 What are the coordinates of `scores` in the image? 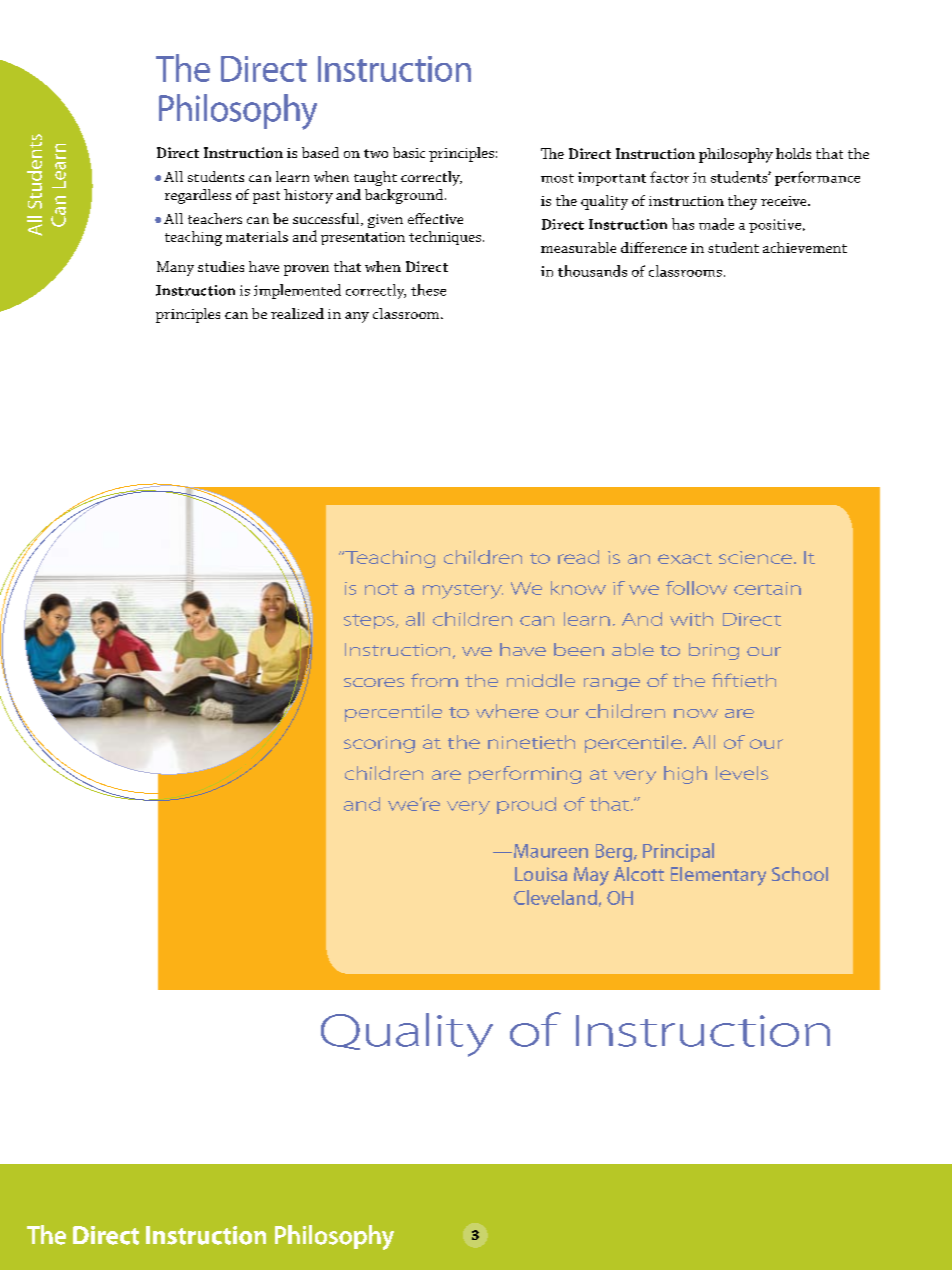 It's located at (374, 682).
